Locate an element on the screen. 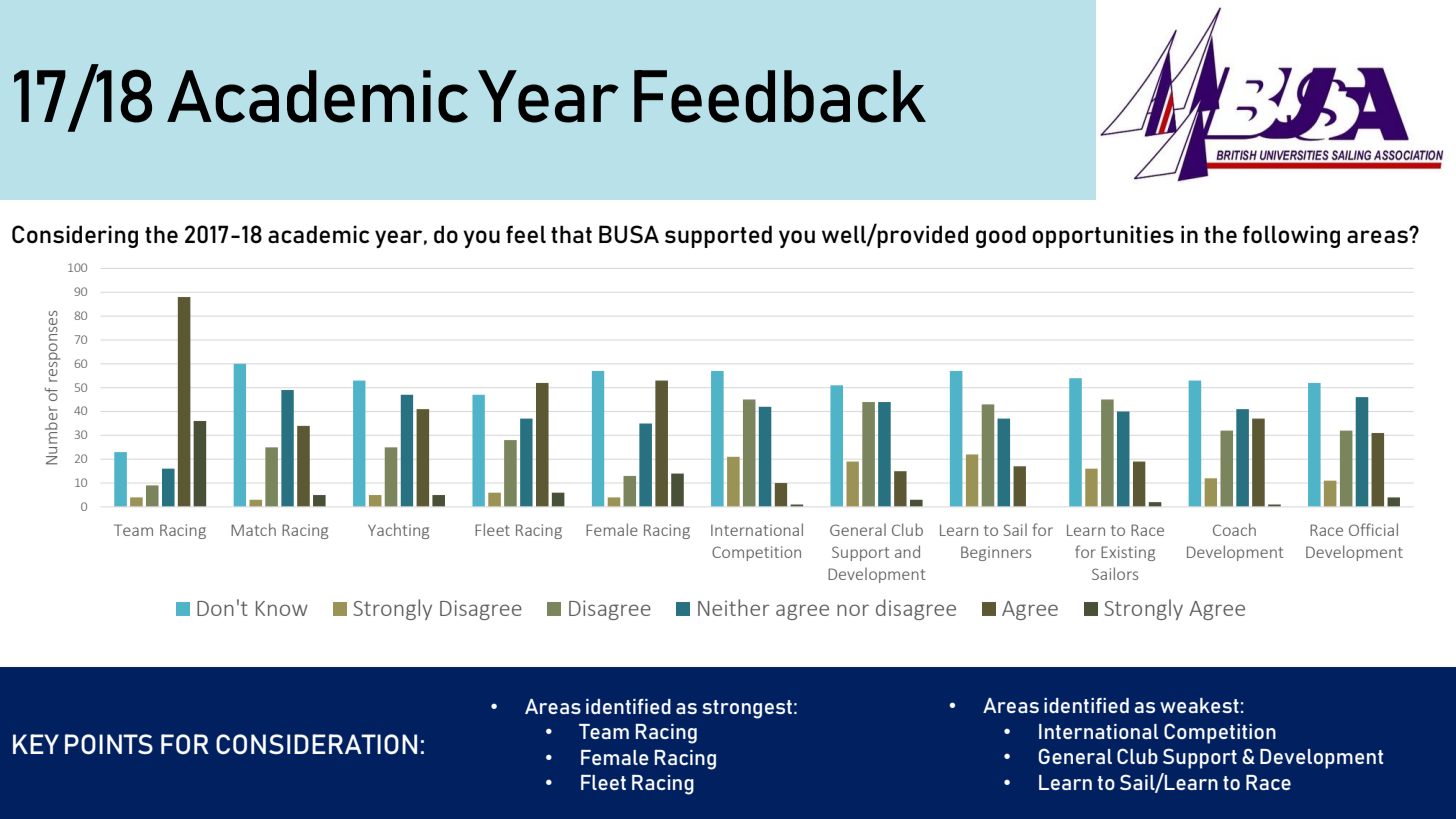  Yachting is located at coordinates (398, 531).
